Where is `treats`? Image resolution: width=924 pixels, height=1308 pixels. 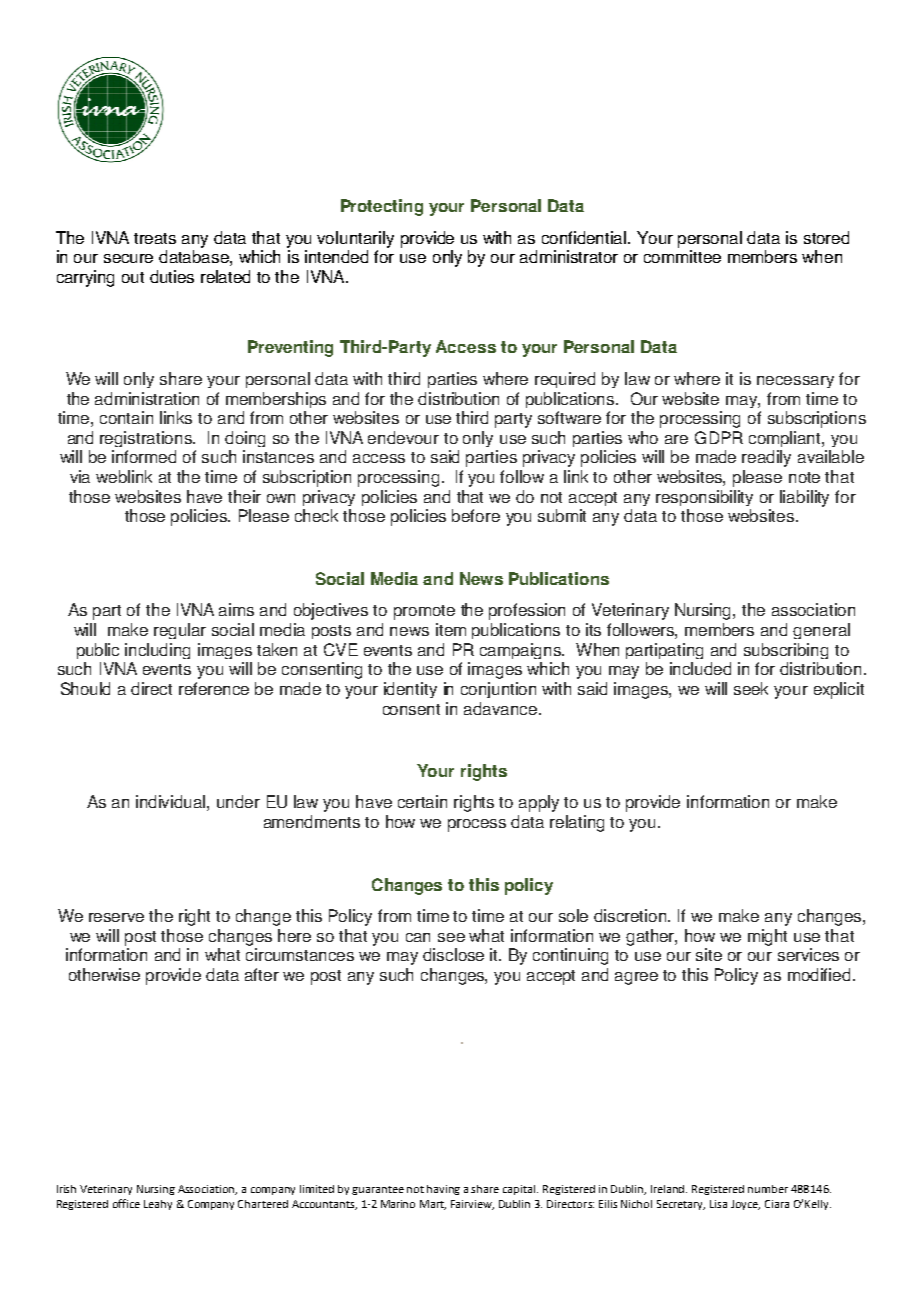
treats is located at coordinates (155, 238).
